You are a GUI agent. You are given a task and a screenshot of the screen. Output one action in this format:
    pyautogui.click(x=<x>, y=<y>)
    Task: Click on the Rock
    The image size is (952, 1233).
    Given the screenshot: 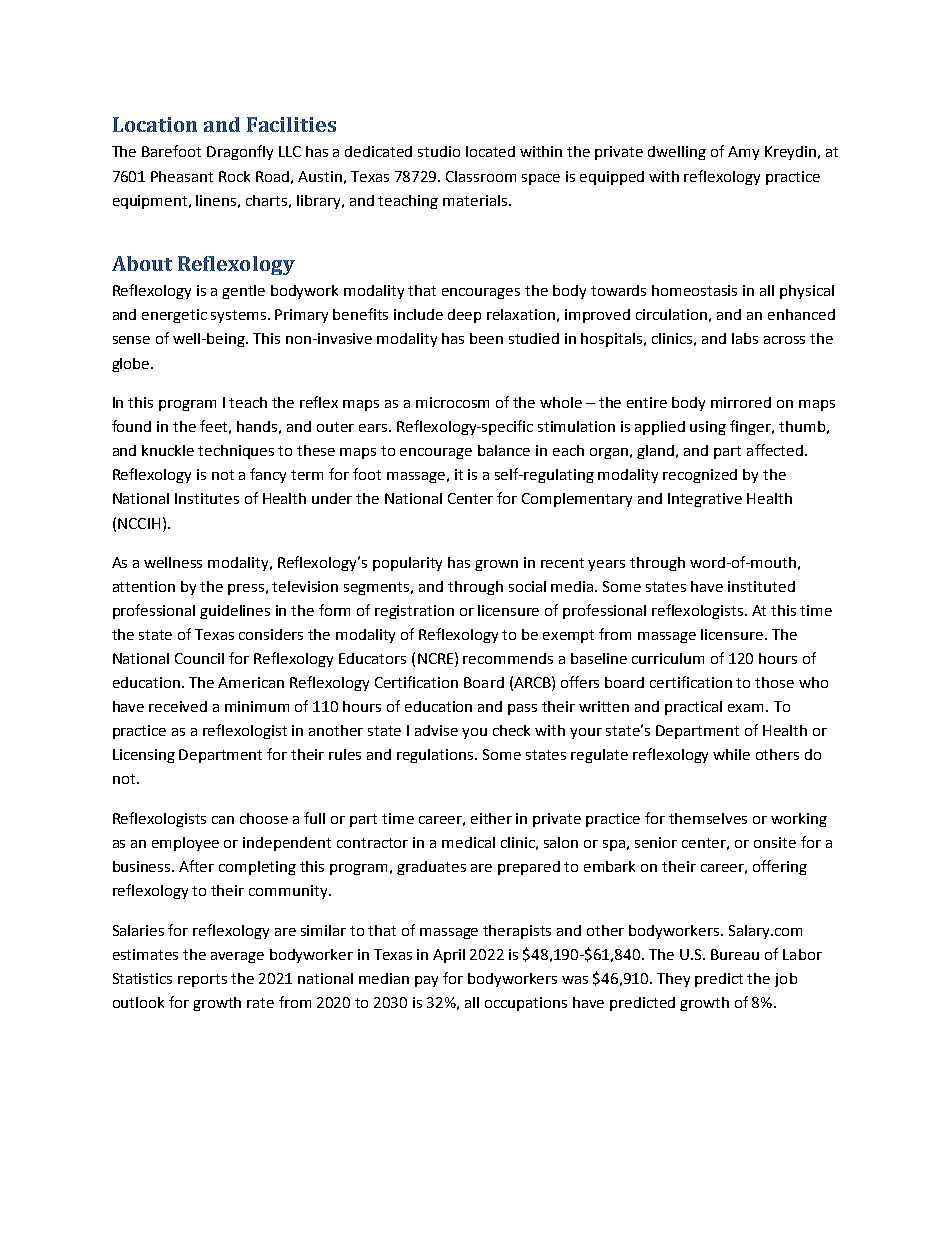 What is the action you would take?
    pyautogui.click(x=234, y=176)
